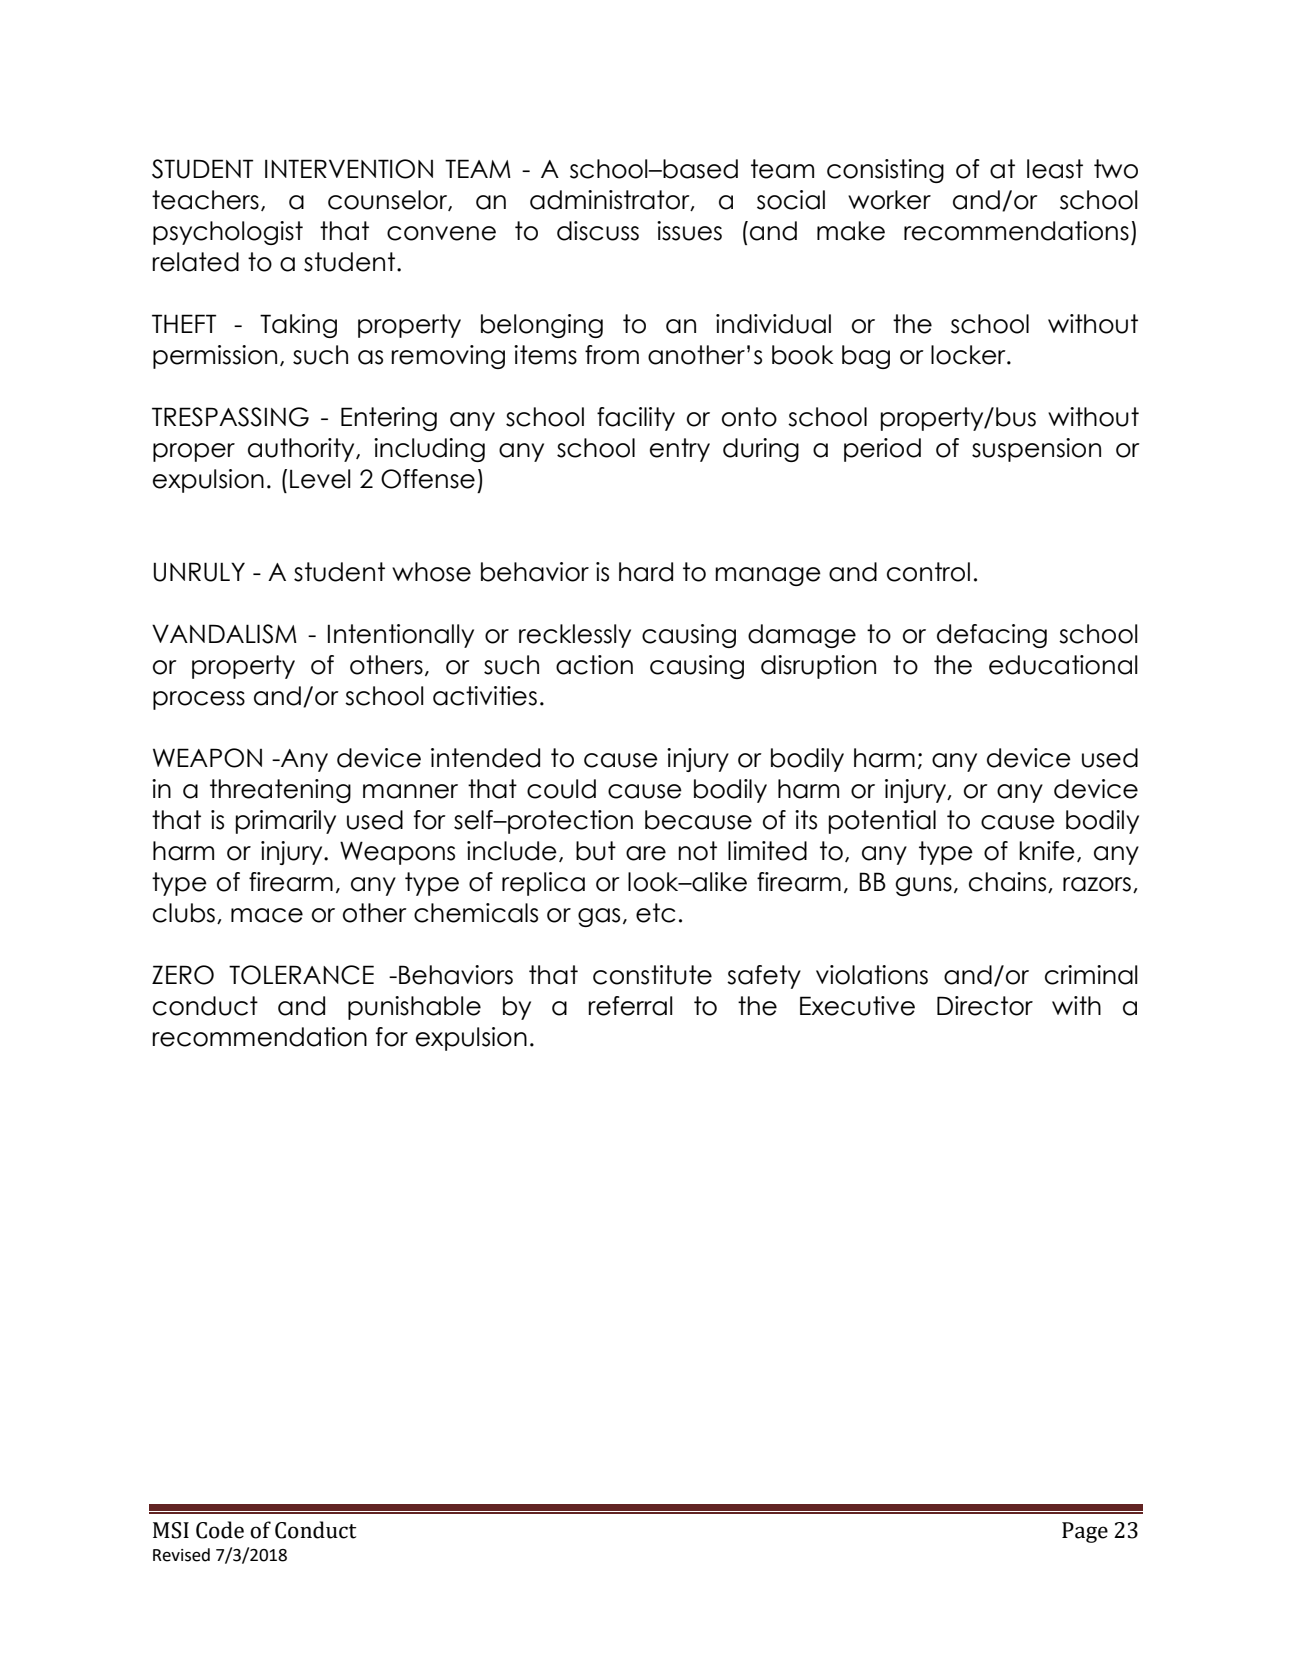 The width and height of the screenshot is (1291, 1670). I want to click on Director, so click(985, 1006).
